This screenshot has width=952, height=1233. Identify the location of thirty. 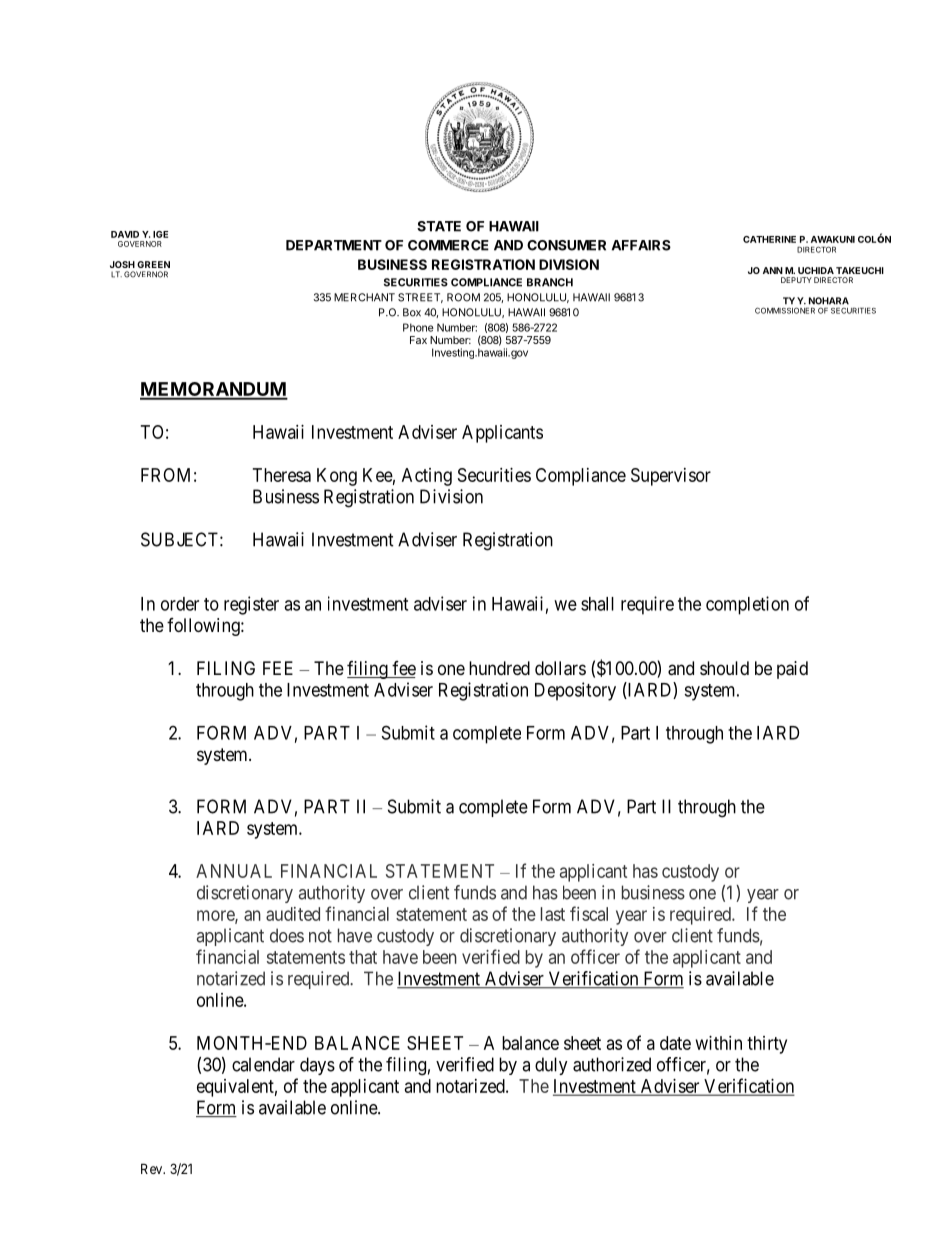
(767, 1045).
